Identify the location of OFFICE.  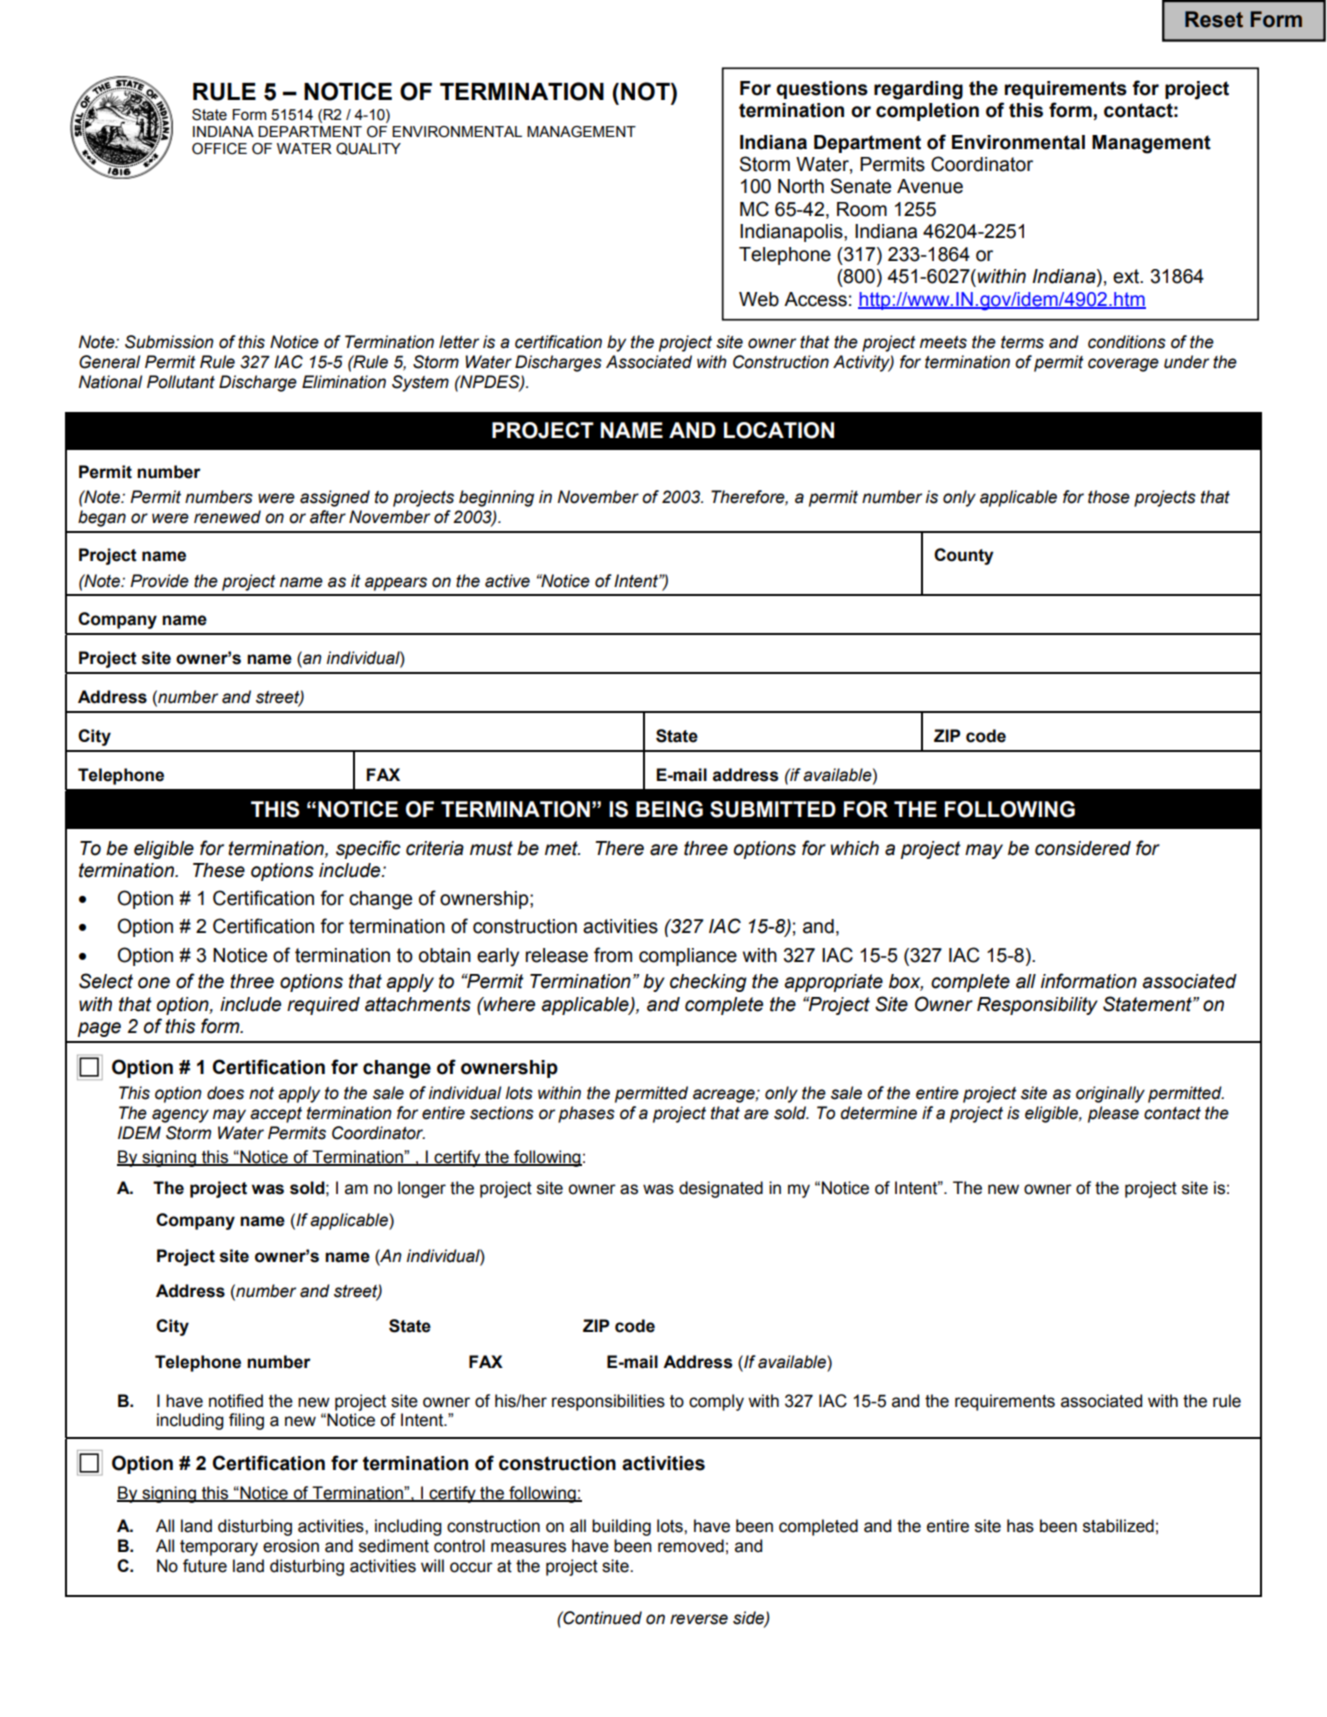
(219, 149).
